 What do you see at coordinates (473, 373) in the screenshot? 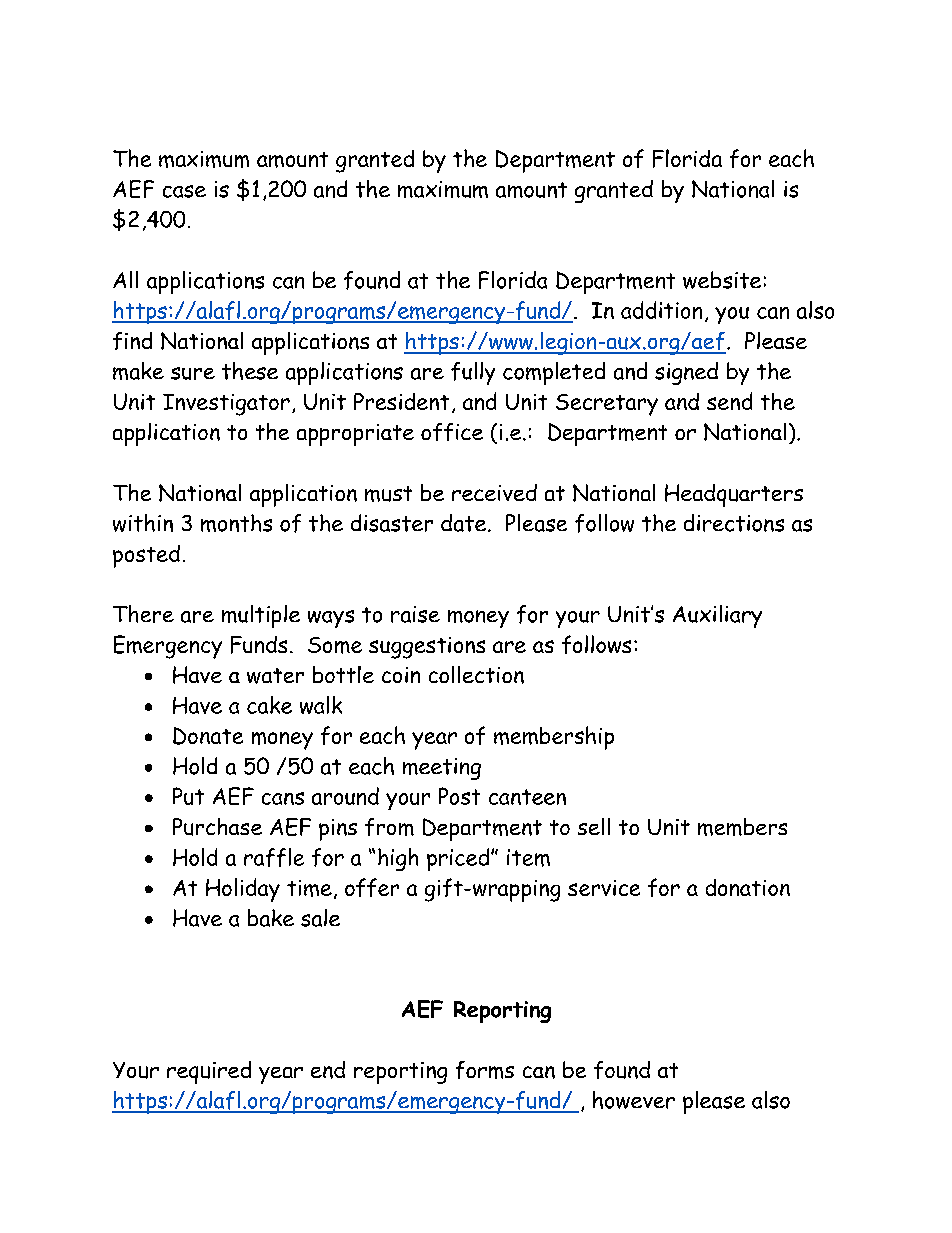
I see `fully` at bounding box center [473, 373].
